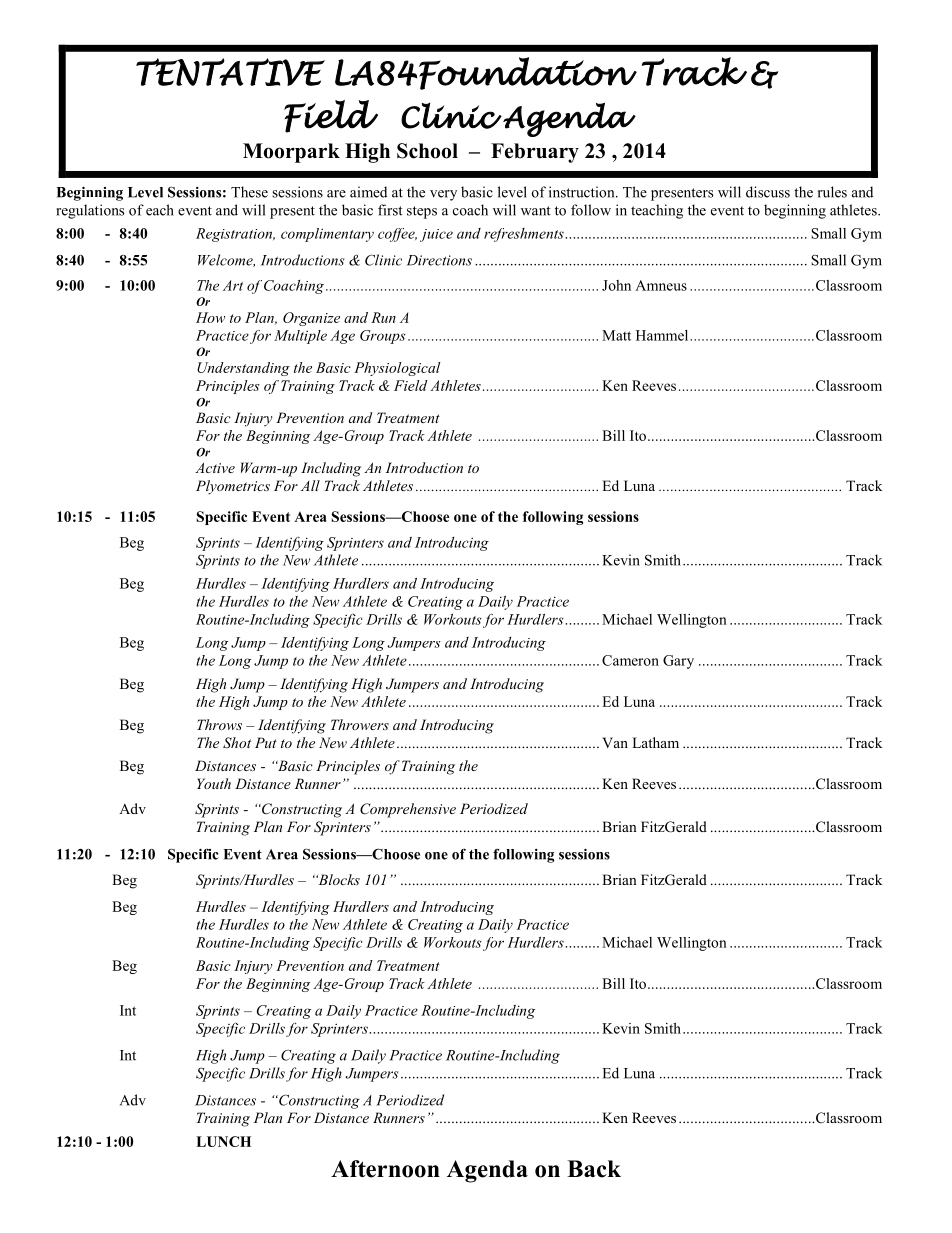  Describe the element at coordinates (768, 192) in the image. I see `discuss` at that location.
